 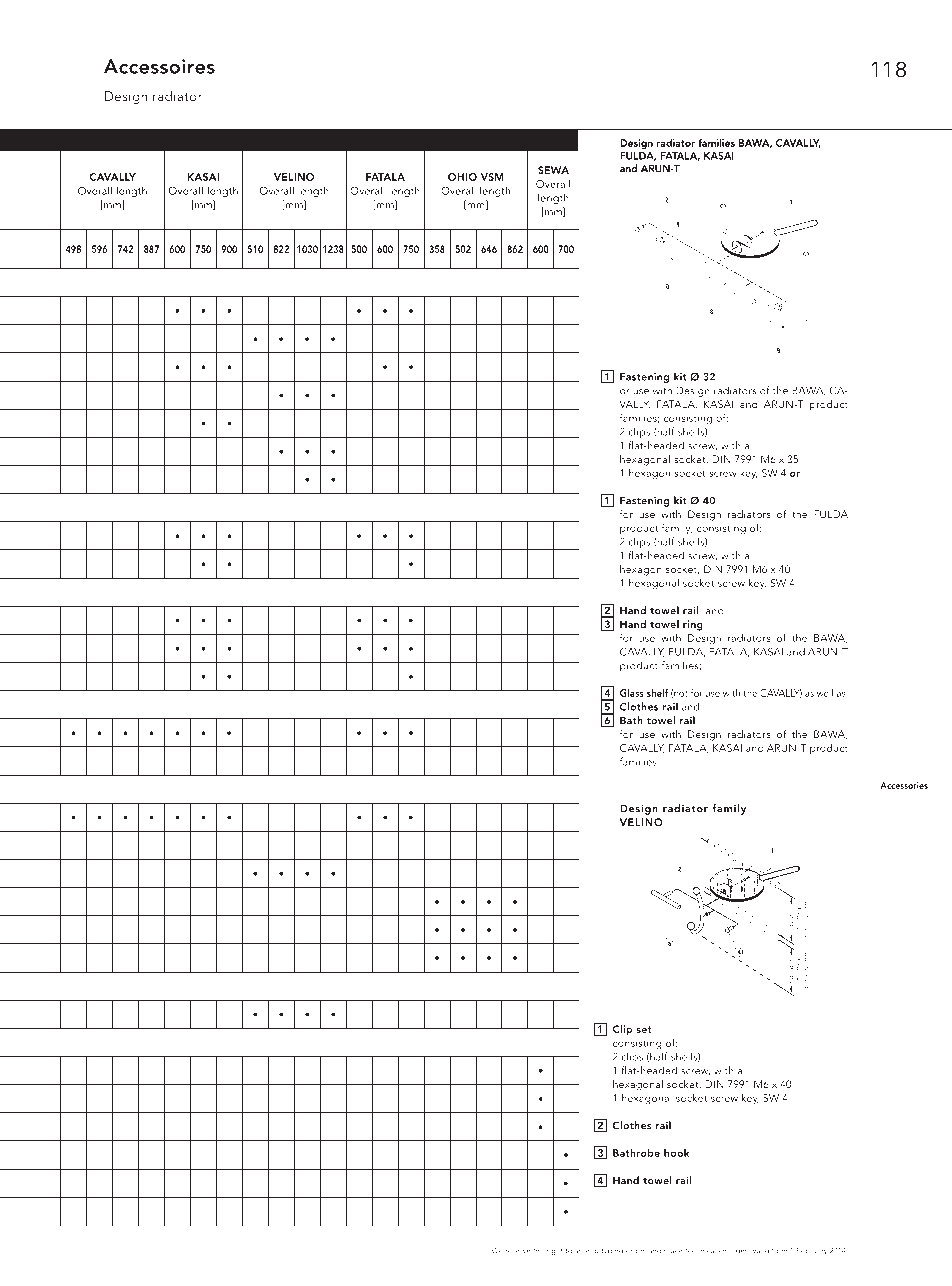 I want to click on hook, so click(x=676, y=1152).
